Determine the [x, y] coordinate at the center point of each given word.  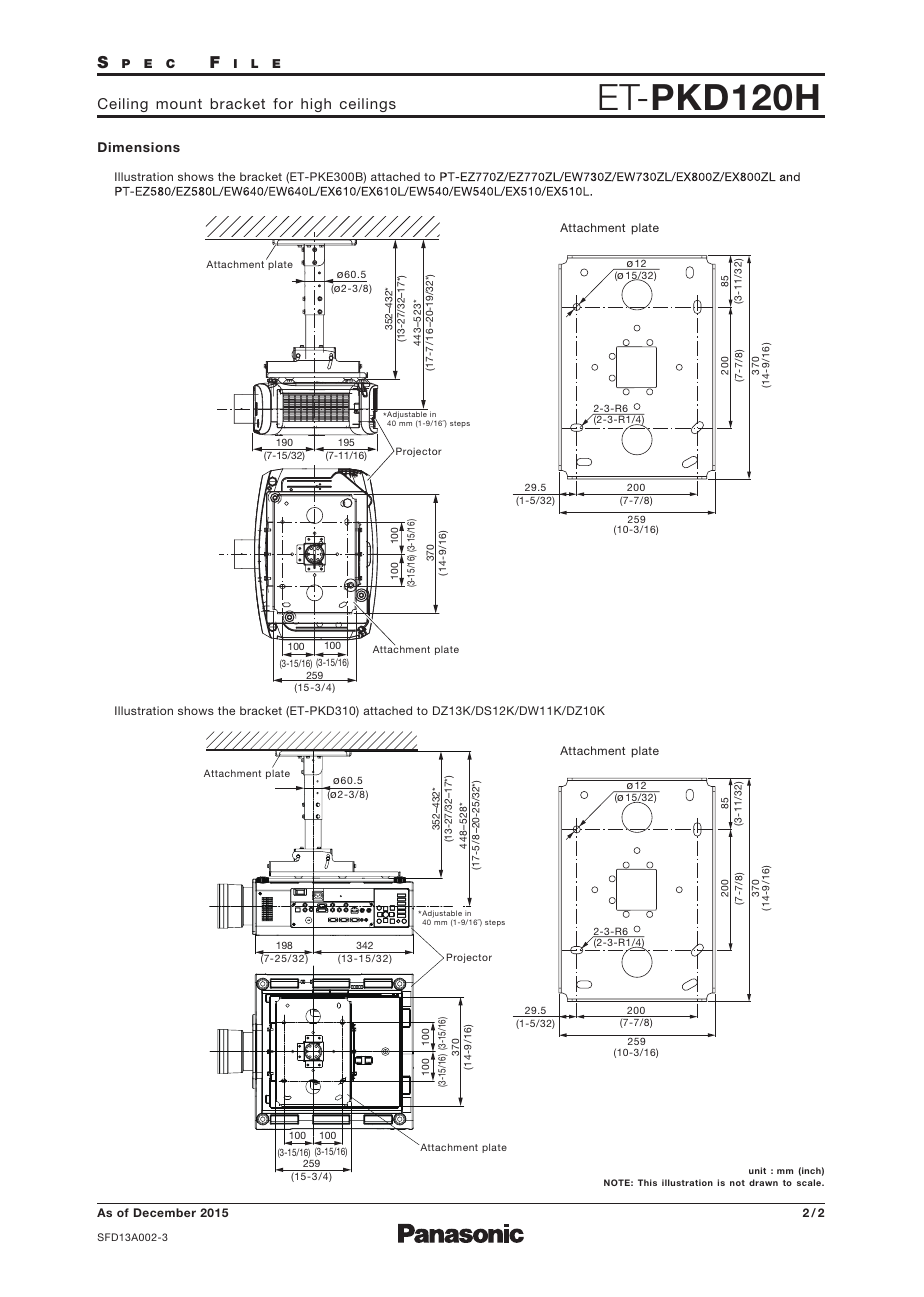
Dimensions [139, 147]
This [647, 1182]
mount [179, 104]
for [283, 103]
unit [757, 1170]
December [165, 1212]
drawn [763, 1182]
